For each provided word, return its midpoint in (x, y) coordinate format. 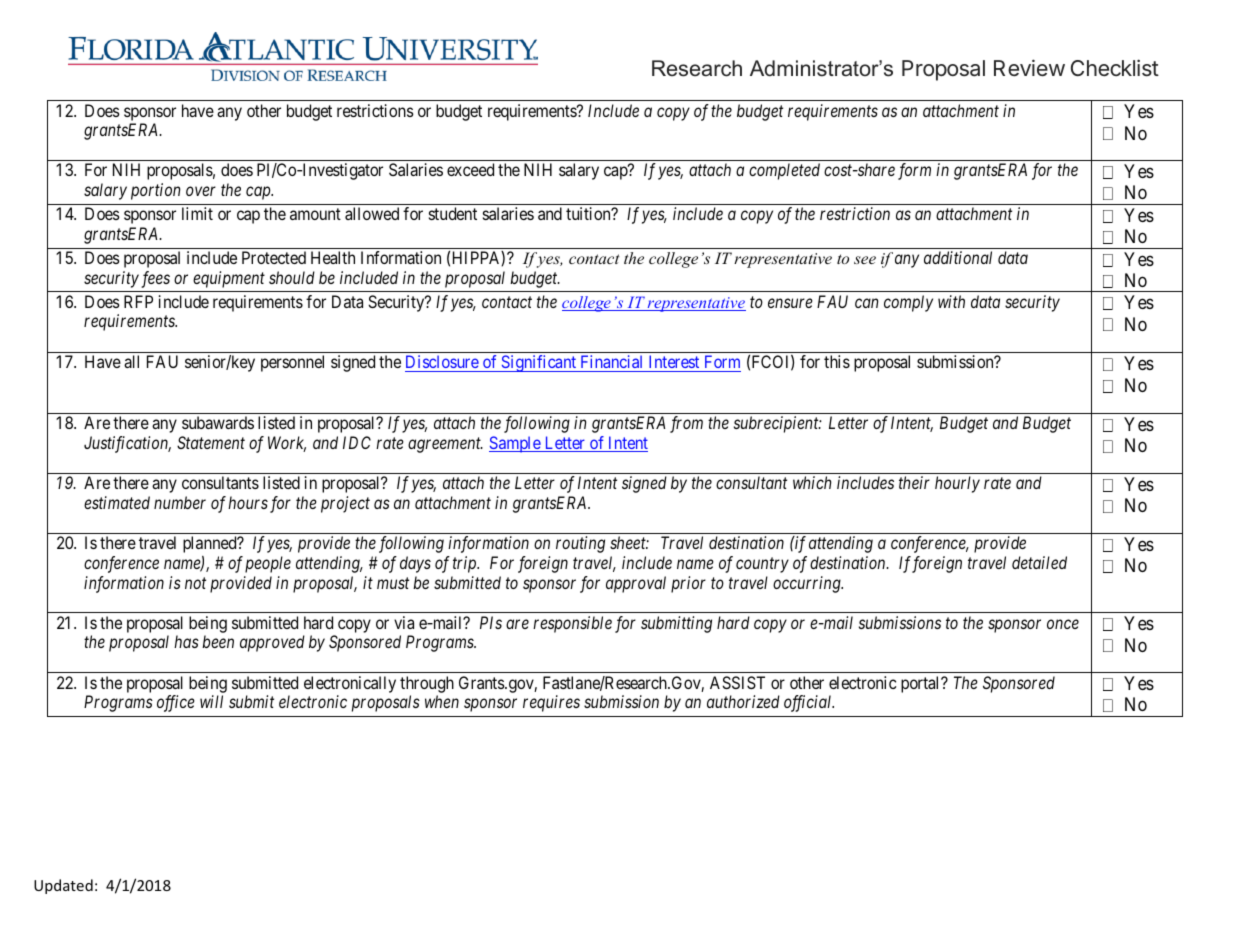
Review (1029, 68)
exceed (470, 169)
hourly (957, 484)
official (809, 703)
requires (551, 703)
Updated (63, 886)
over (201, 191)
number (180, 502)
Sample (515, 444)
